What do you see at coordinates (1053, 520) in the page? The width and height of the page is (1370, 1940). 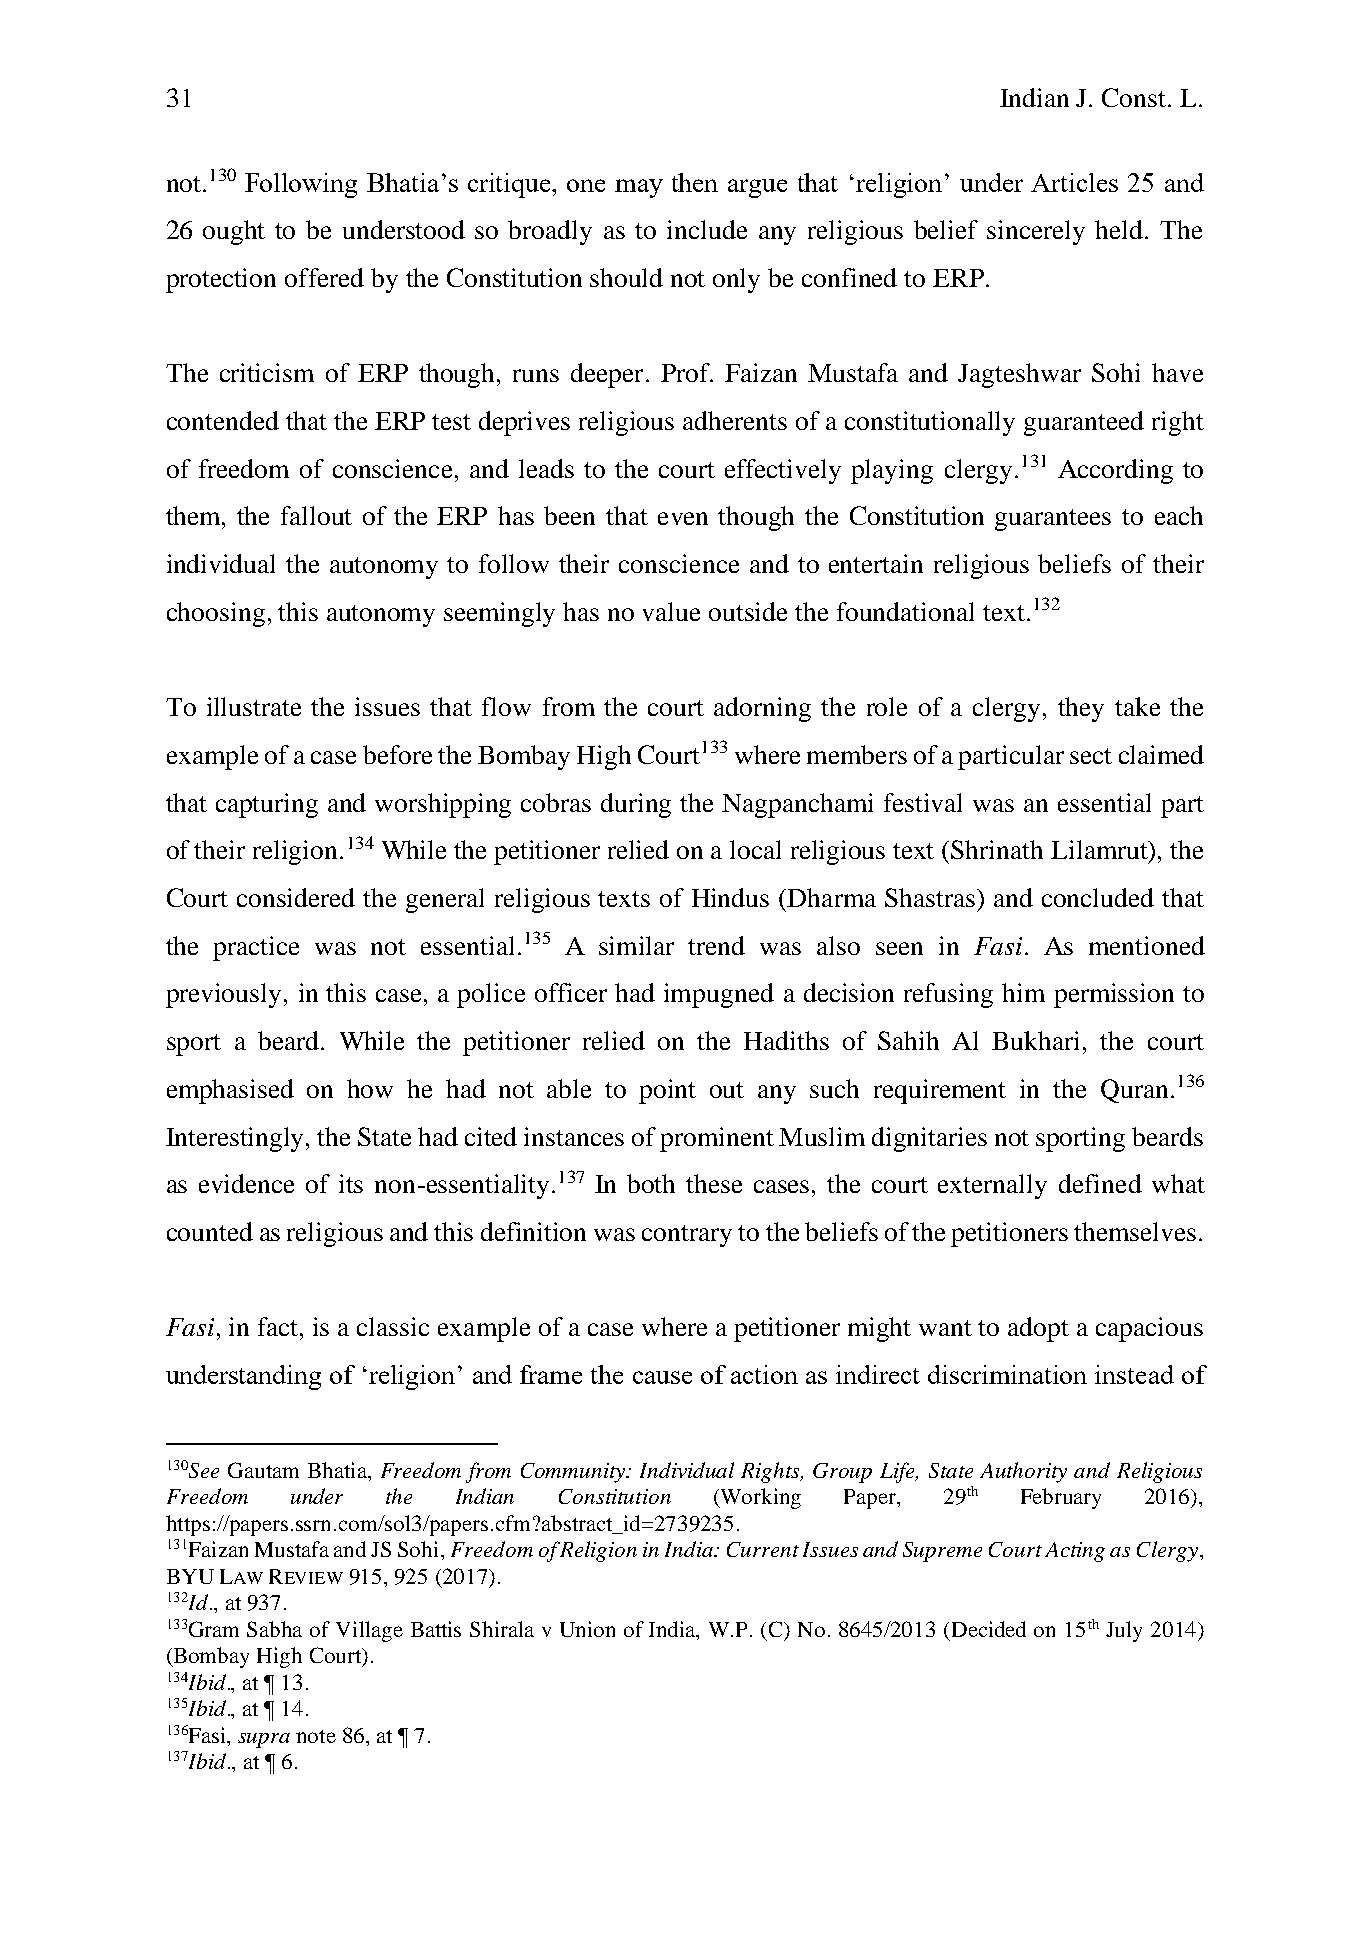 I see `guarantees` at bounding box center [1053, 520].
